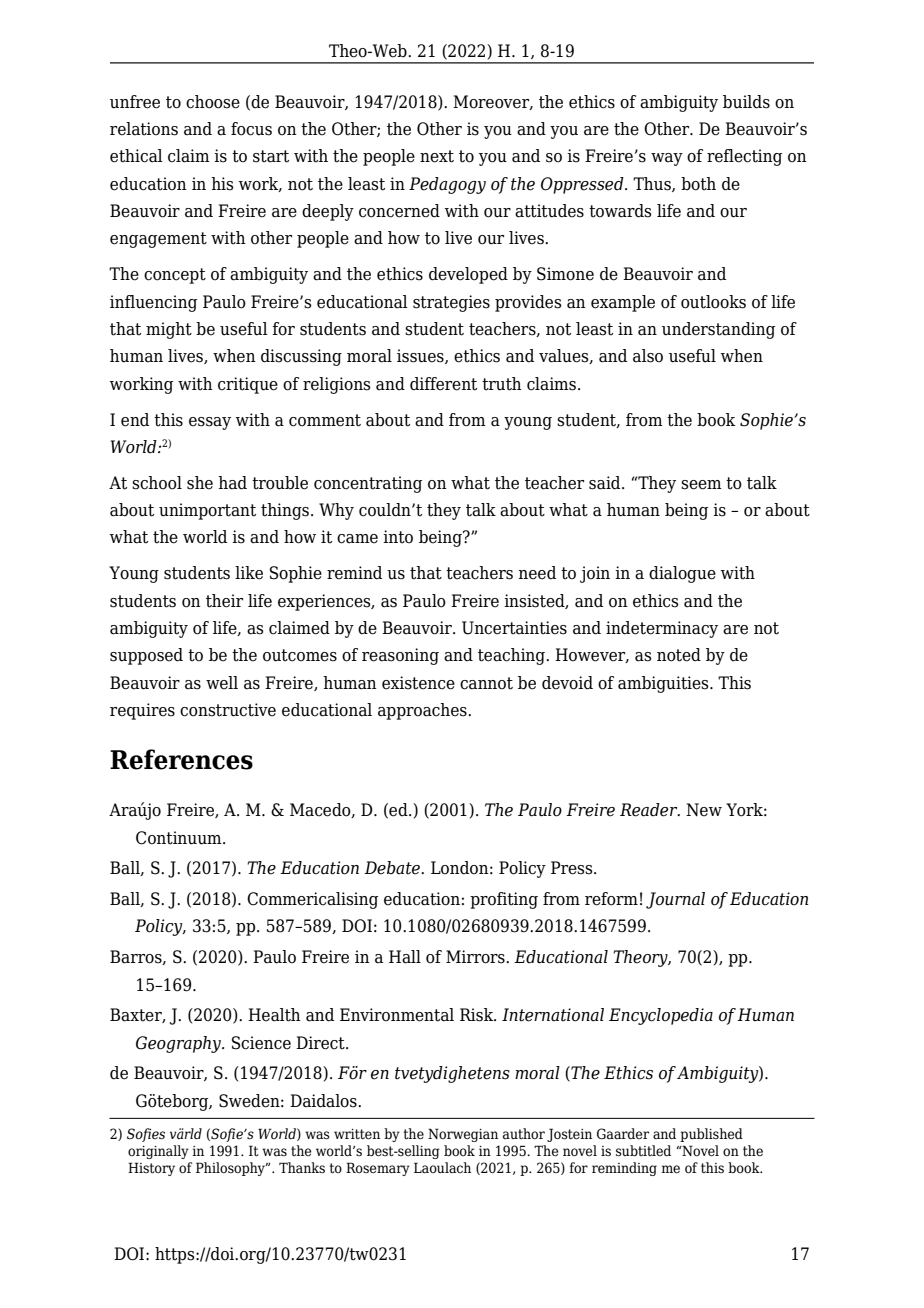 This screenshot has width=924, height=1308. I want to click on concentrating, so click(368, 484).
